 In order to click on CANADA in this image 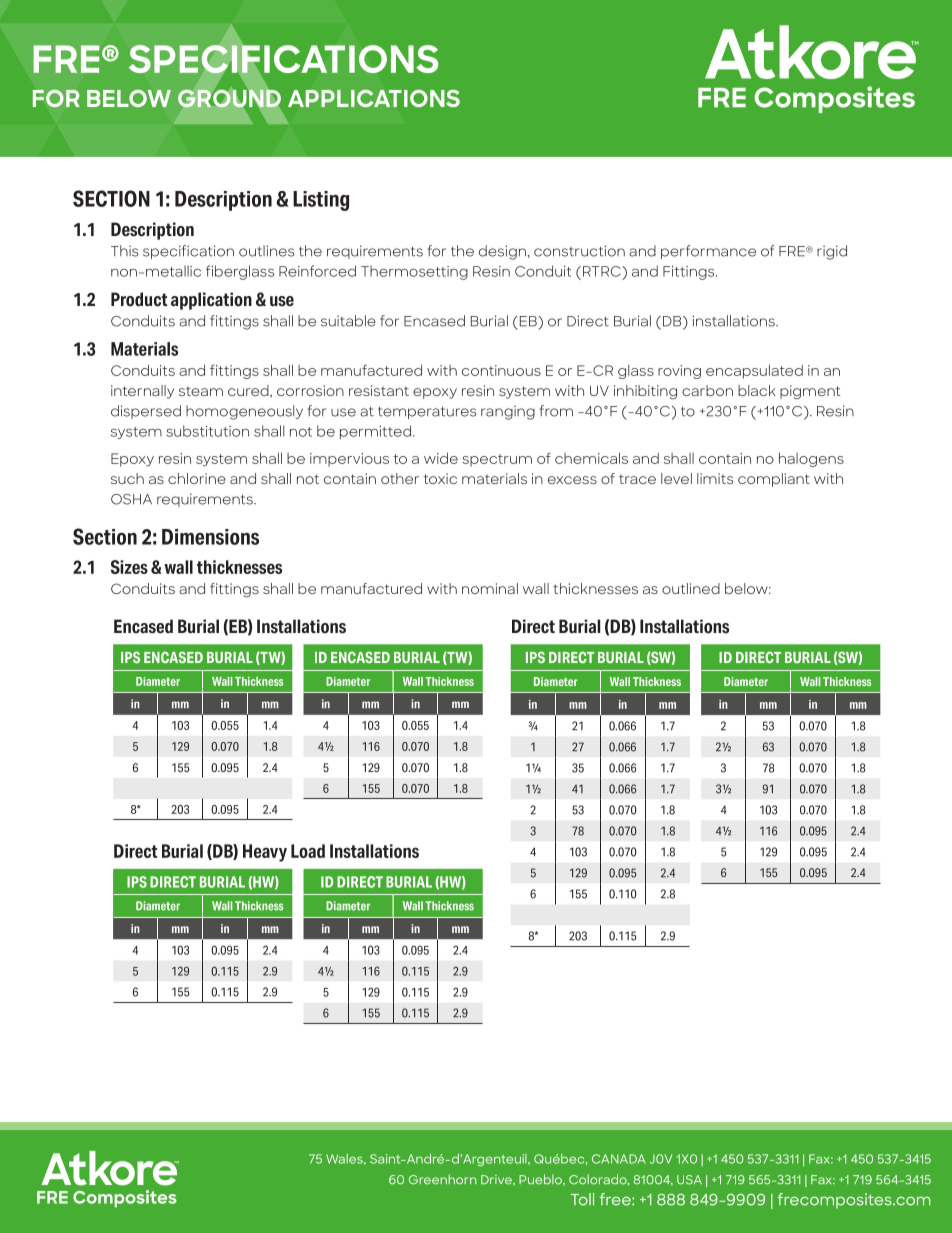, I will do `click(618, 1159)`.
